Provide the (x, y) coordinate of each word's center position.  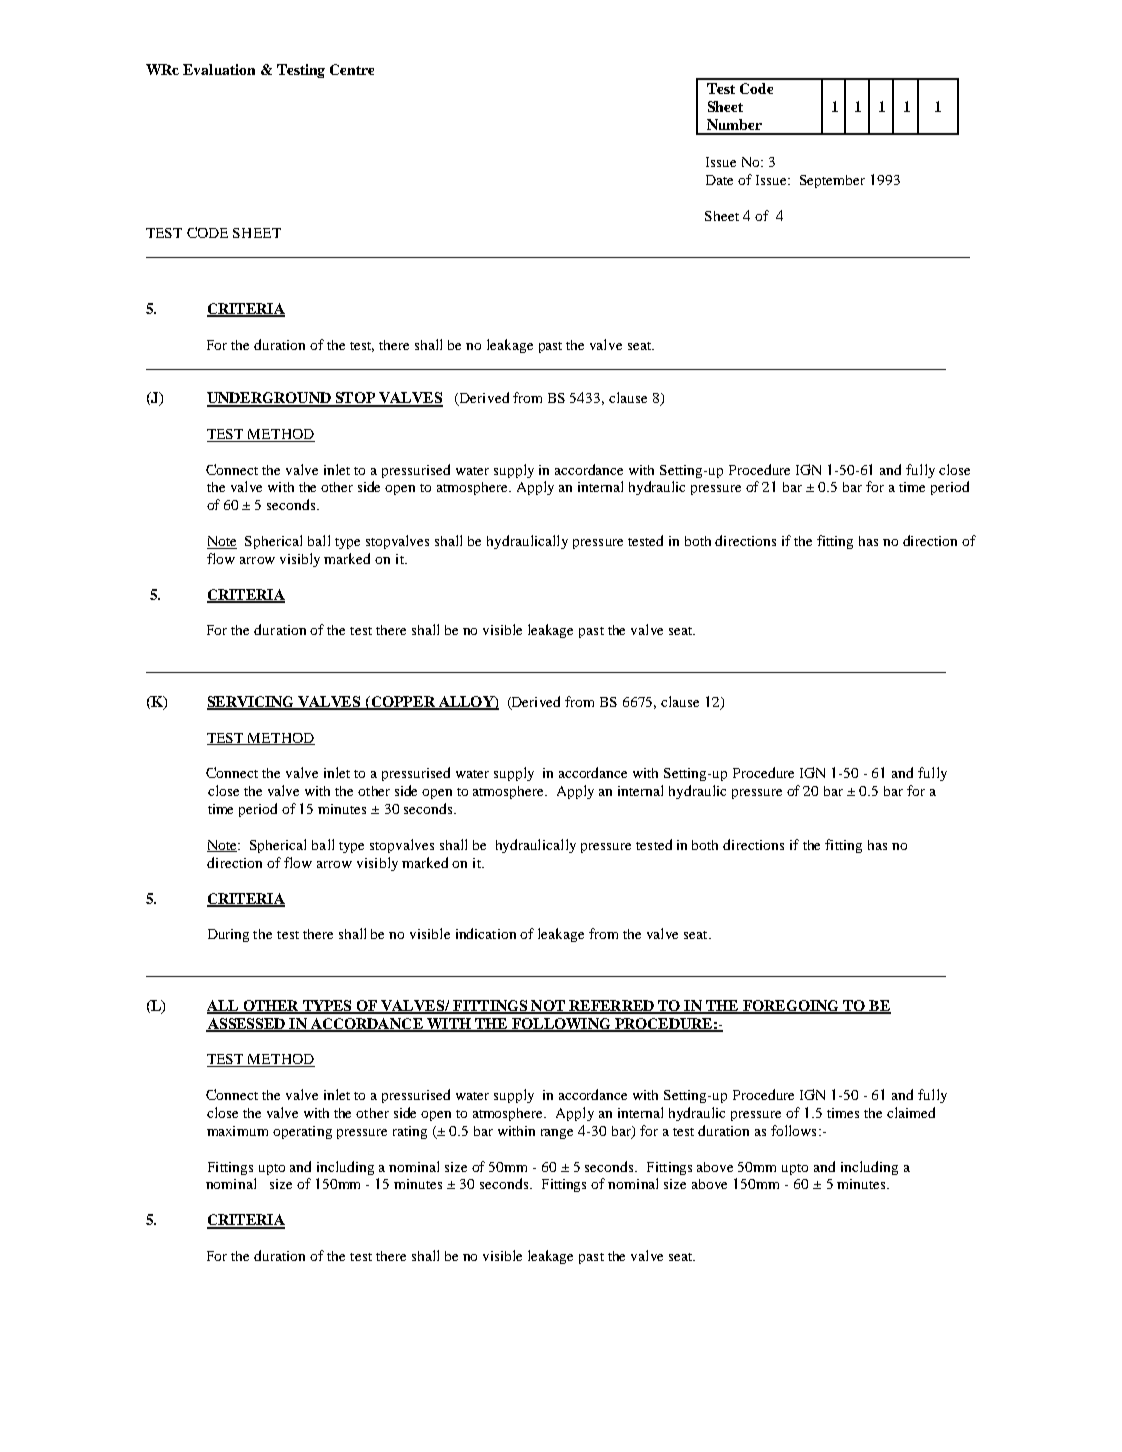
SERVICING (252, 703)
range (557, 1134)
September (832, 181)
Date (719, 180)
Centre (352, 69)
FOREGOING (790, 1006)
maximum (237, 1131)
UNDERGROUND (270, 399)
